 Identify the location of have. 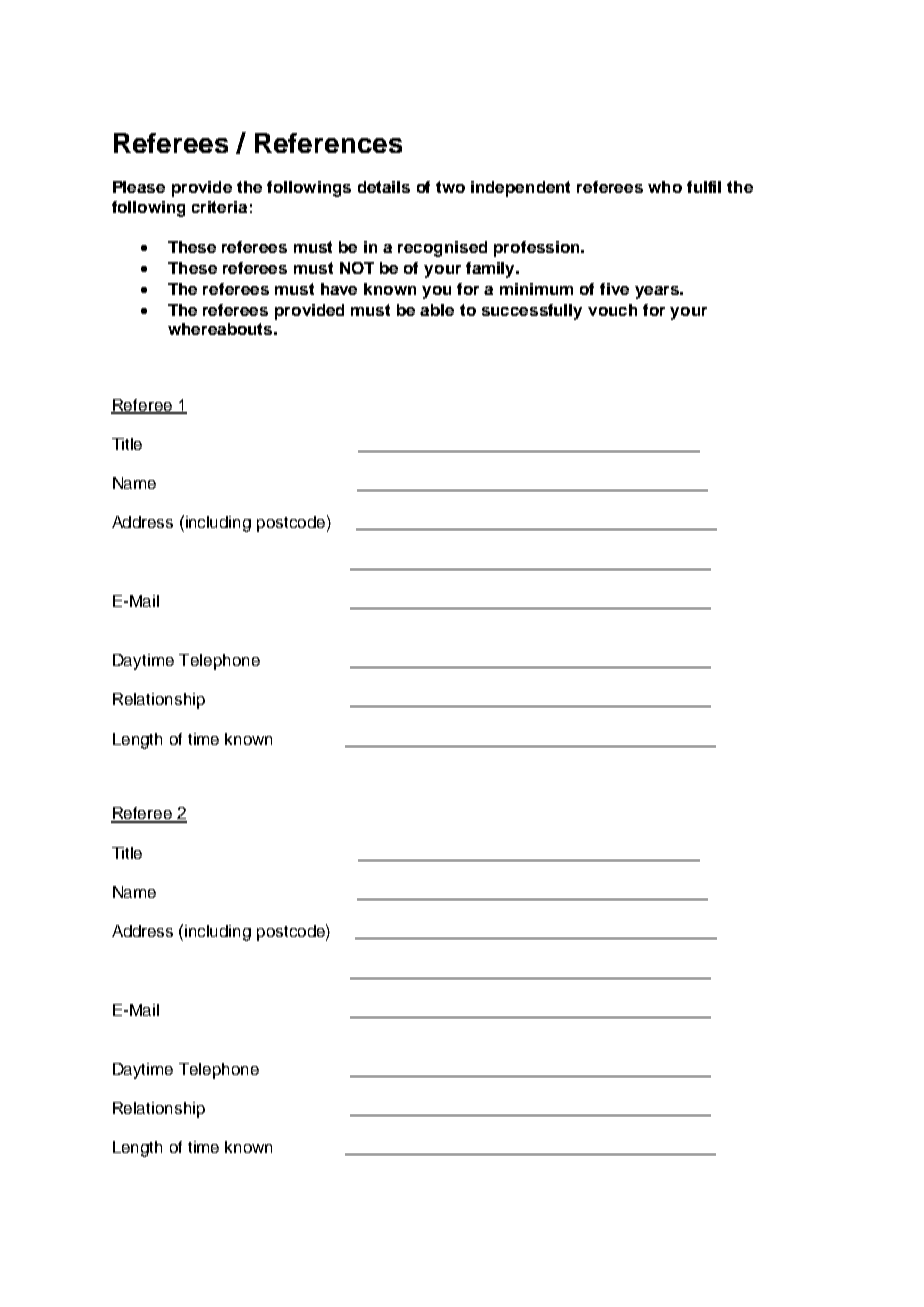
(339, 289).
